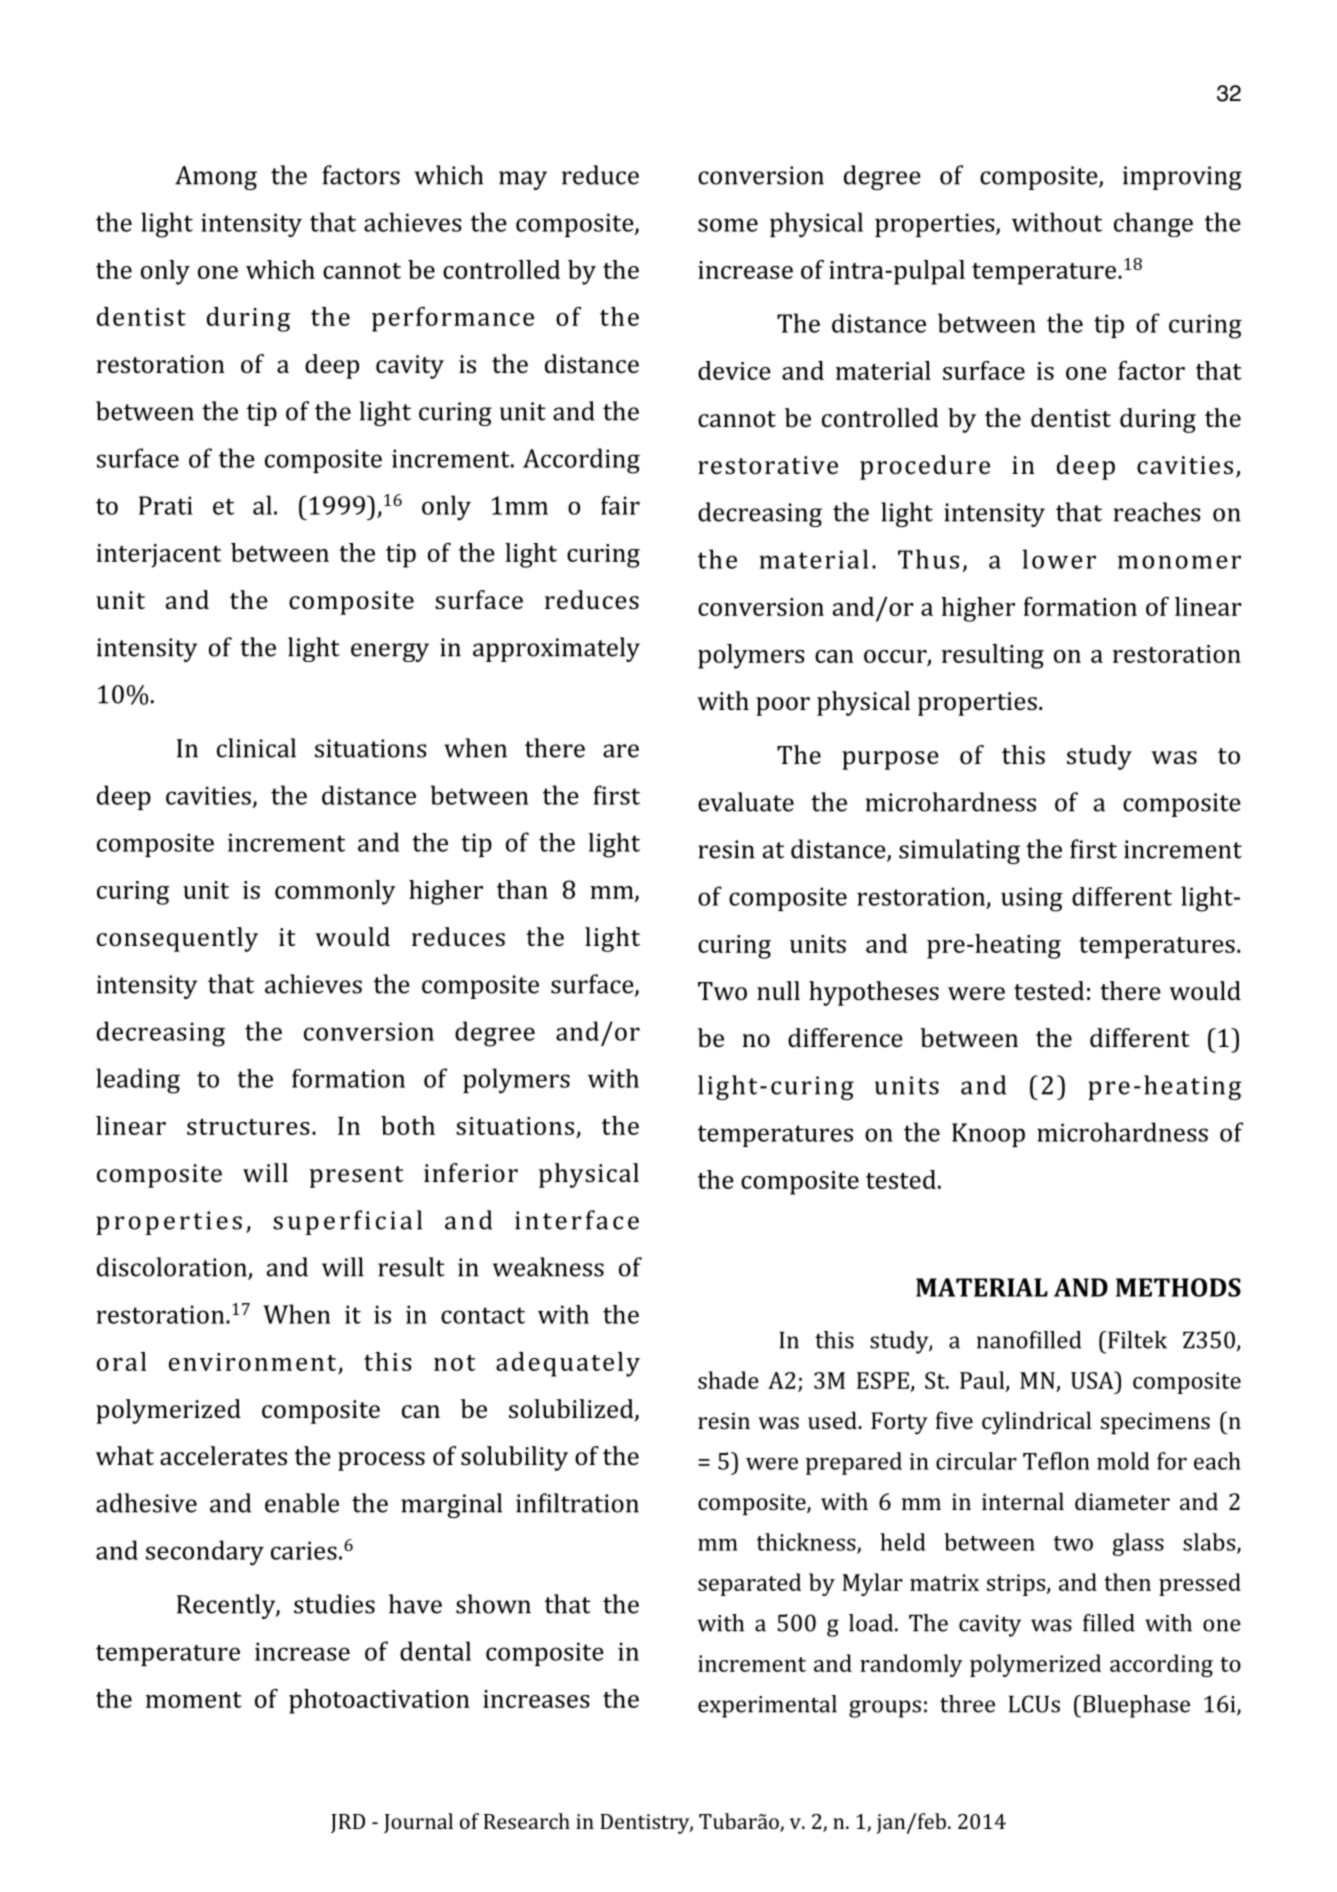 Image resolution: width=1337 pixels, height=1892 pixels. What do you see at coordinates (1153, 224) in the screenshot?
I see `change` at bounding box center [1153, 224].
